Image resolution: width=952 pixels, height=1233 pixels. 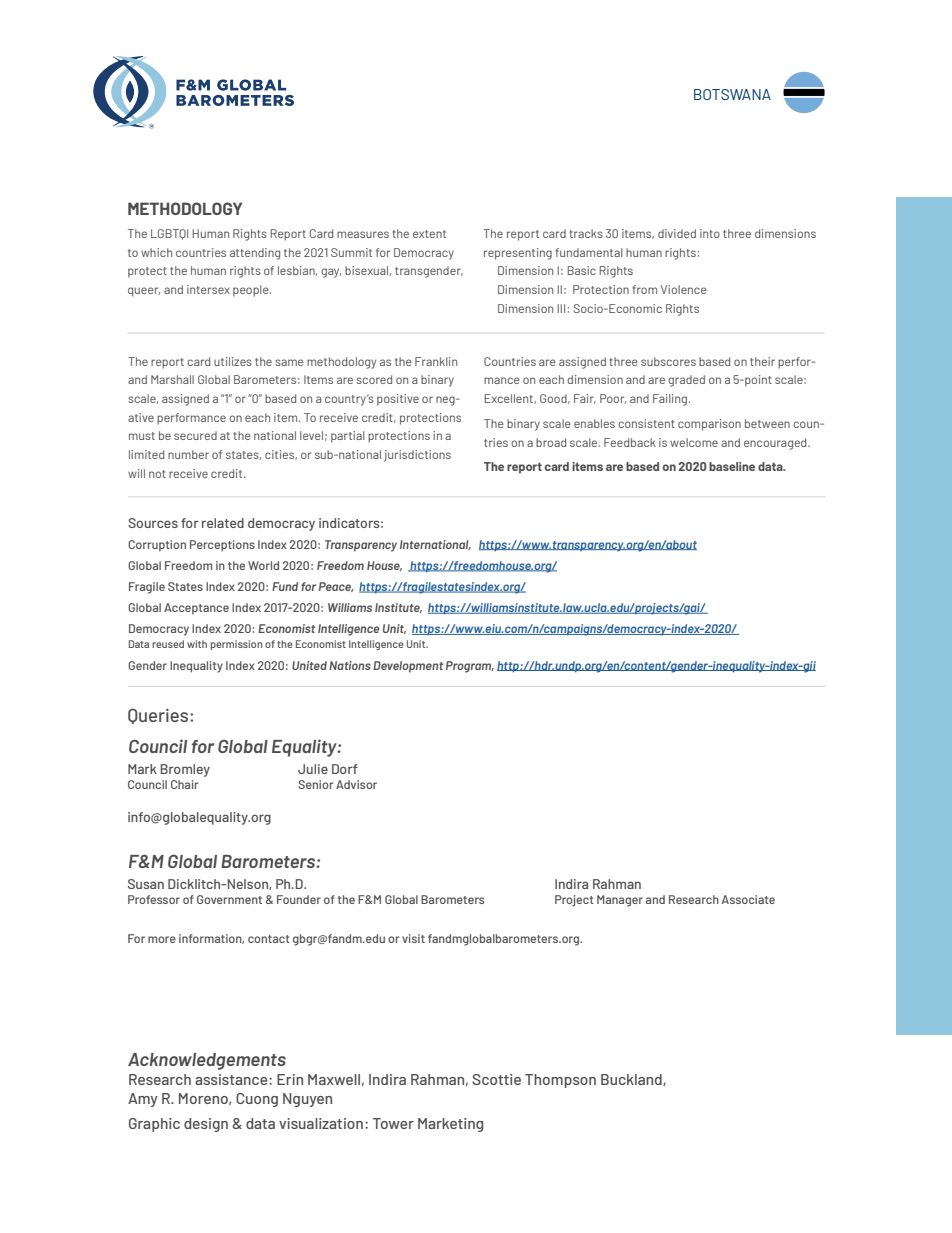 What do you see at coordinates (229, 899) in the image?
I see `Government` at bounding box center [229, 899].
